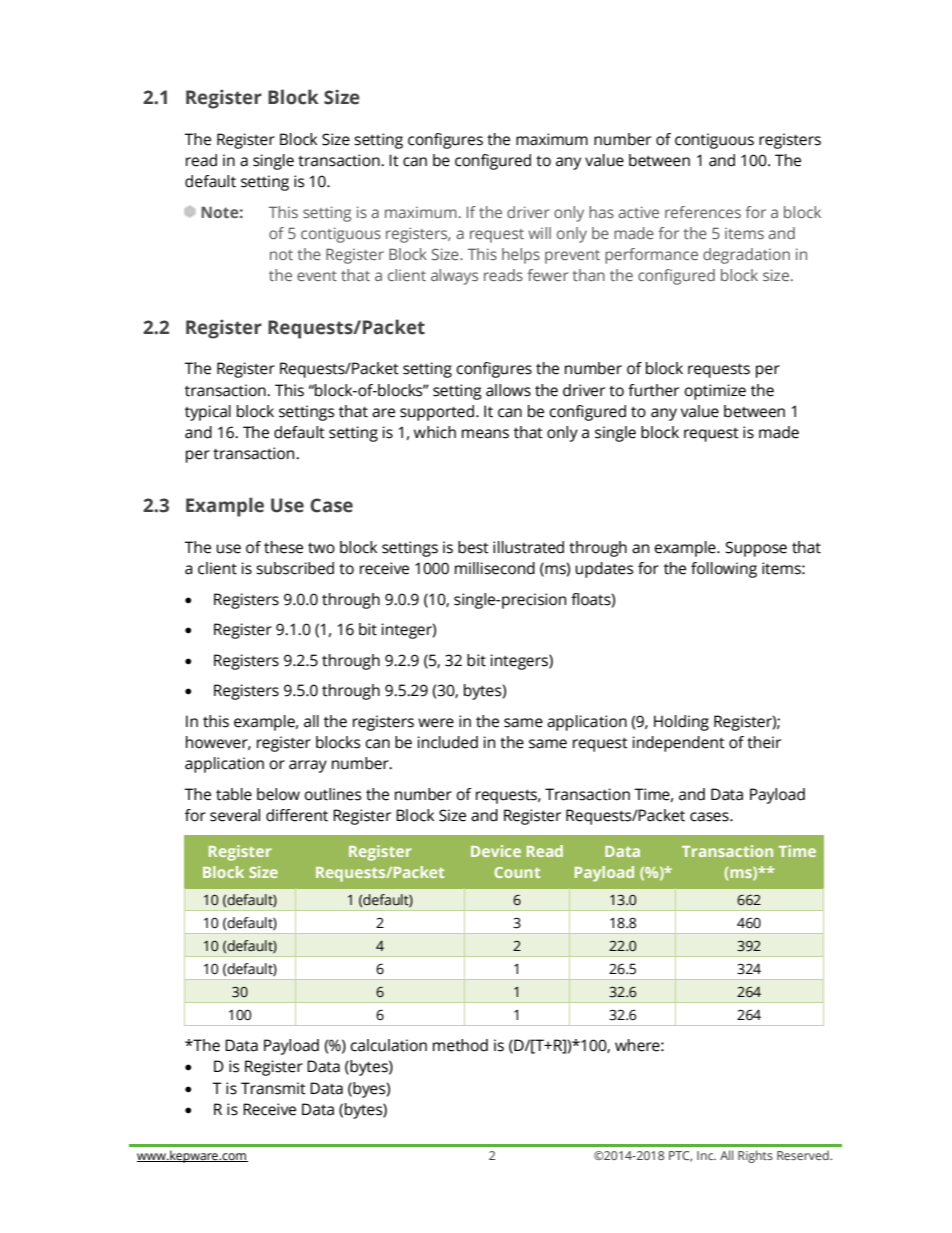  What do you see at coordinates (746, 256) in the screenshot?
I see `degradation` at bounding box center [746, 256].
